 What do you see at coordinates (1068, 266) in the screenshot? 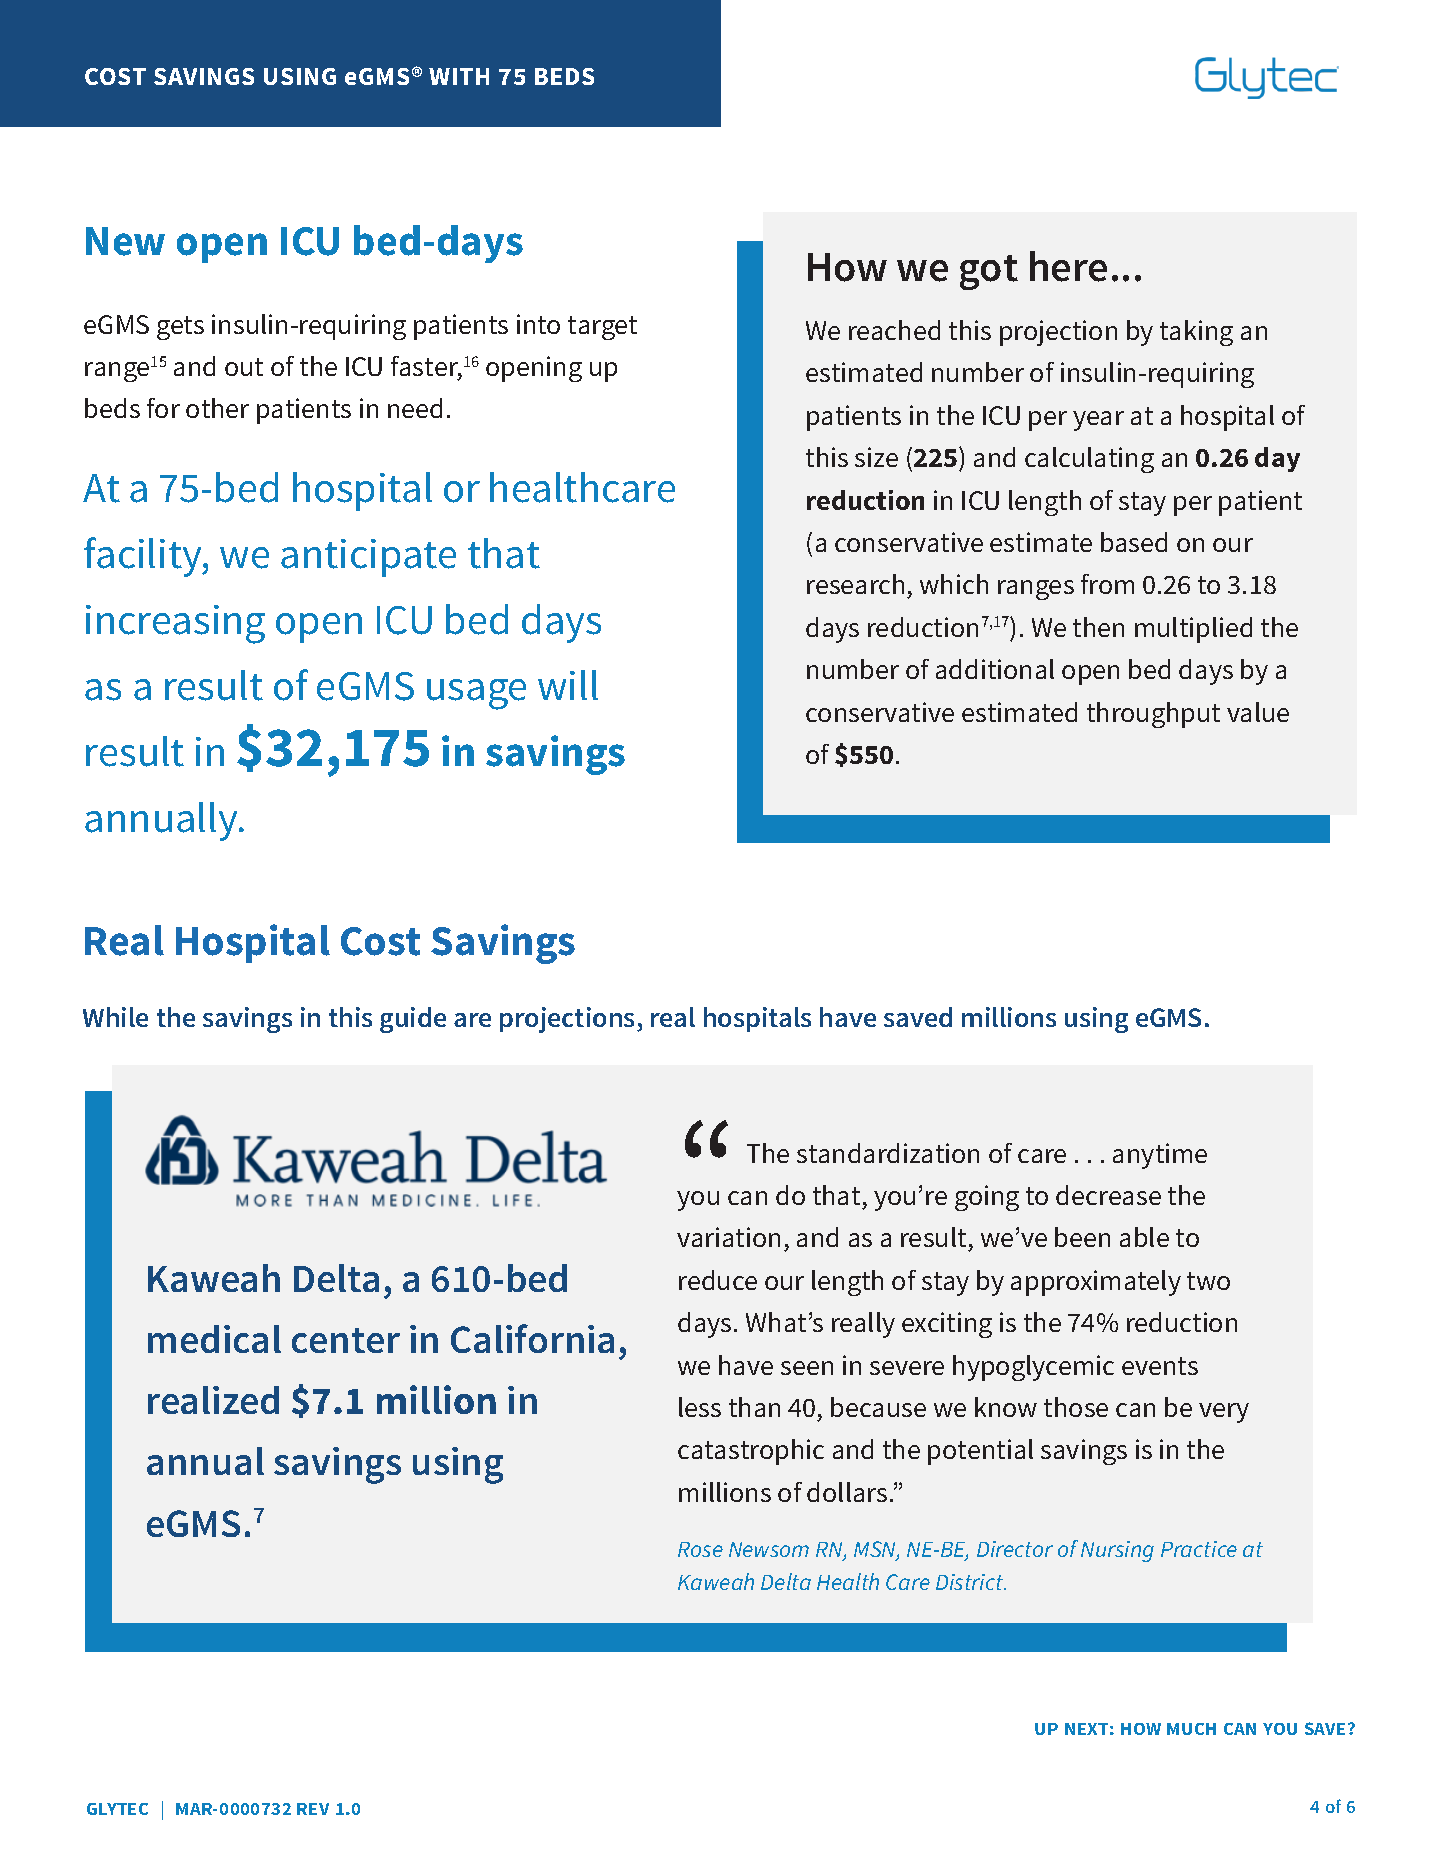
I see `here` at bounding box center [1068, 266].
